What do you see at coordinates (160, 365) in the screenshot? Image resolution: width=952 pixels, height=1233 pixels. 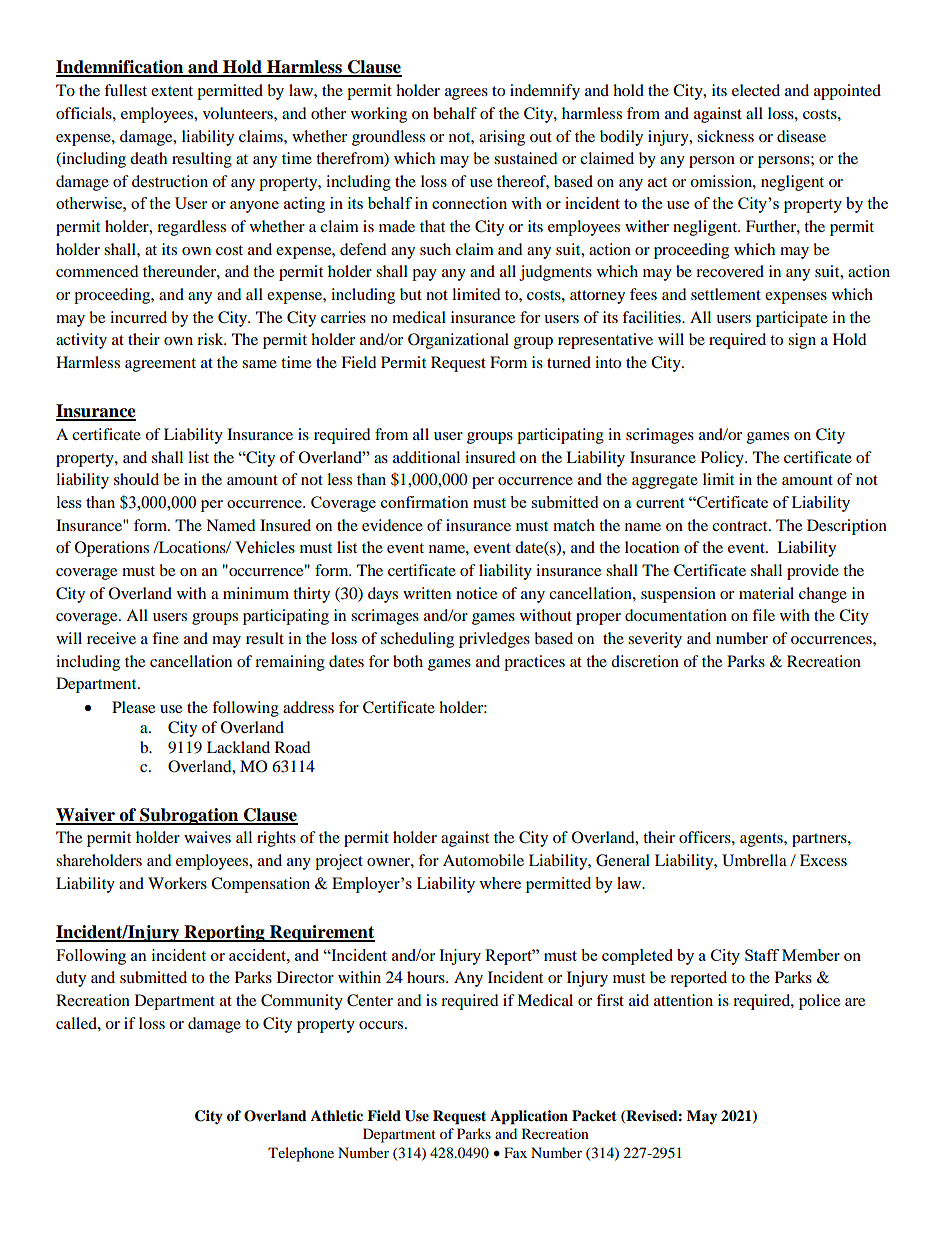 I see `agreement` at bounding box center [160, 365].
